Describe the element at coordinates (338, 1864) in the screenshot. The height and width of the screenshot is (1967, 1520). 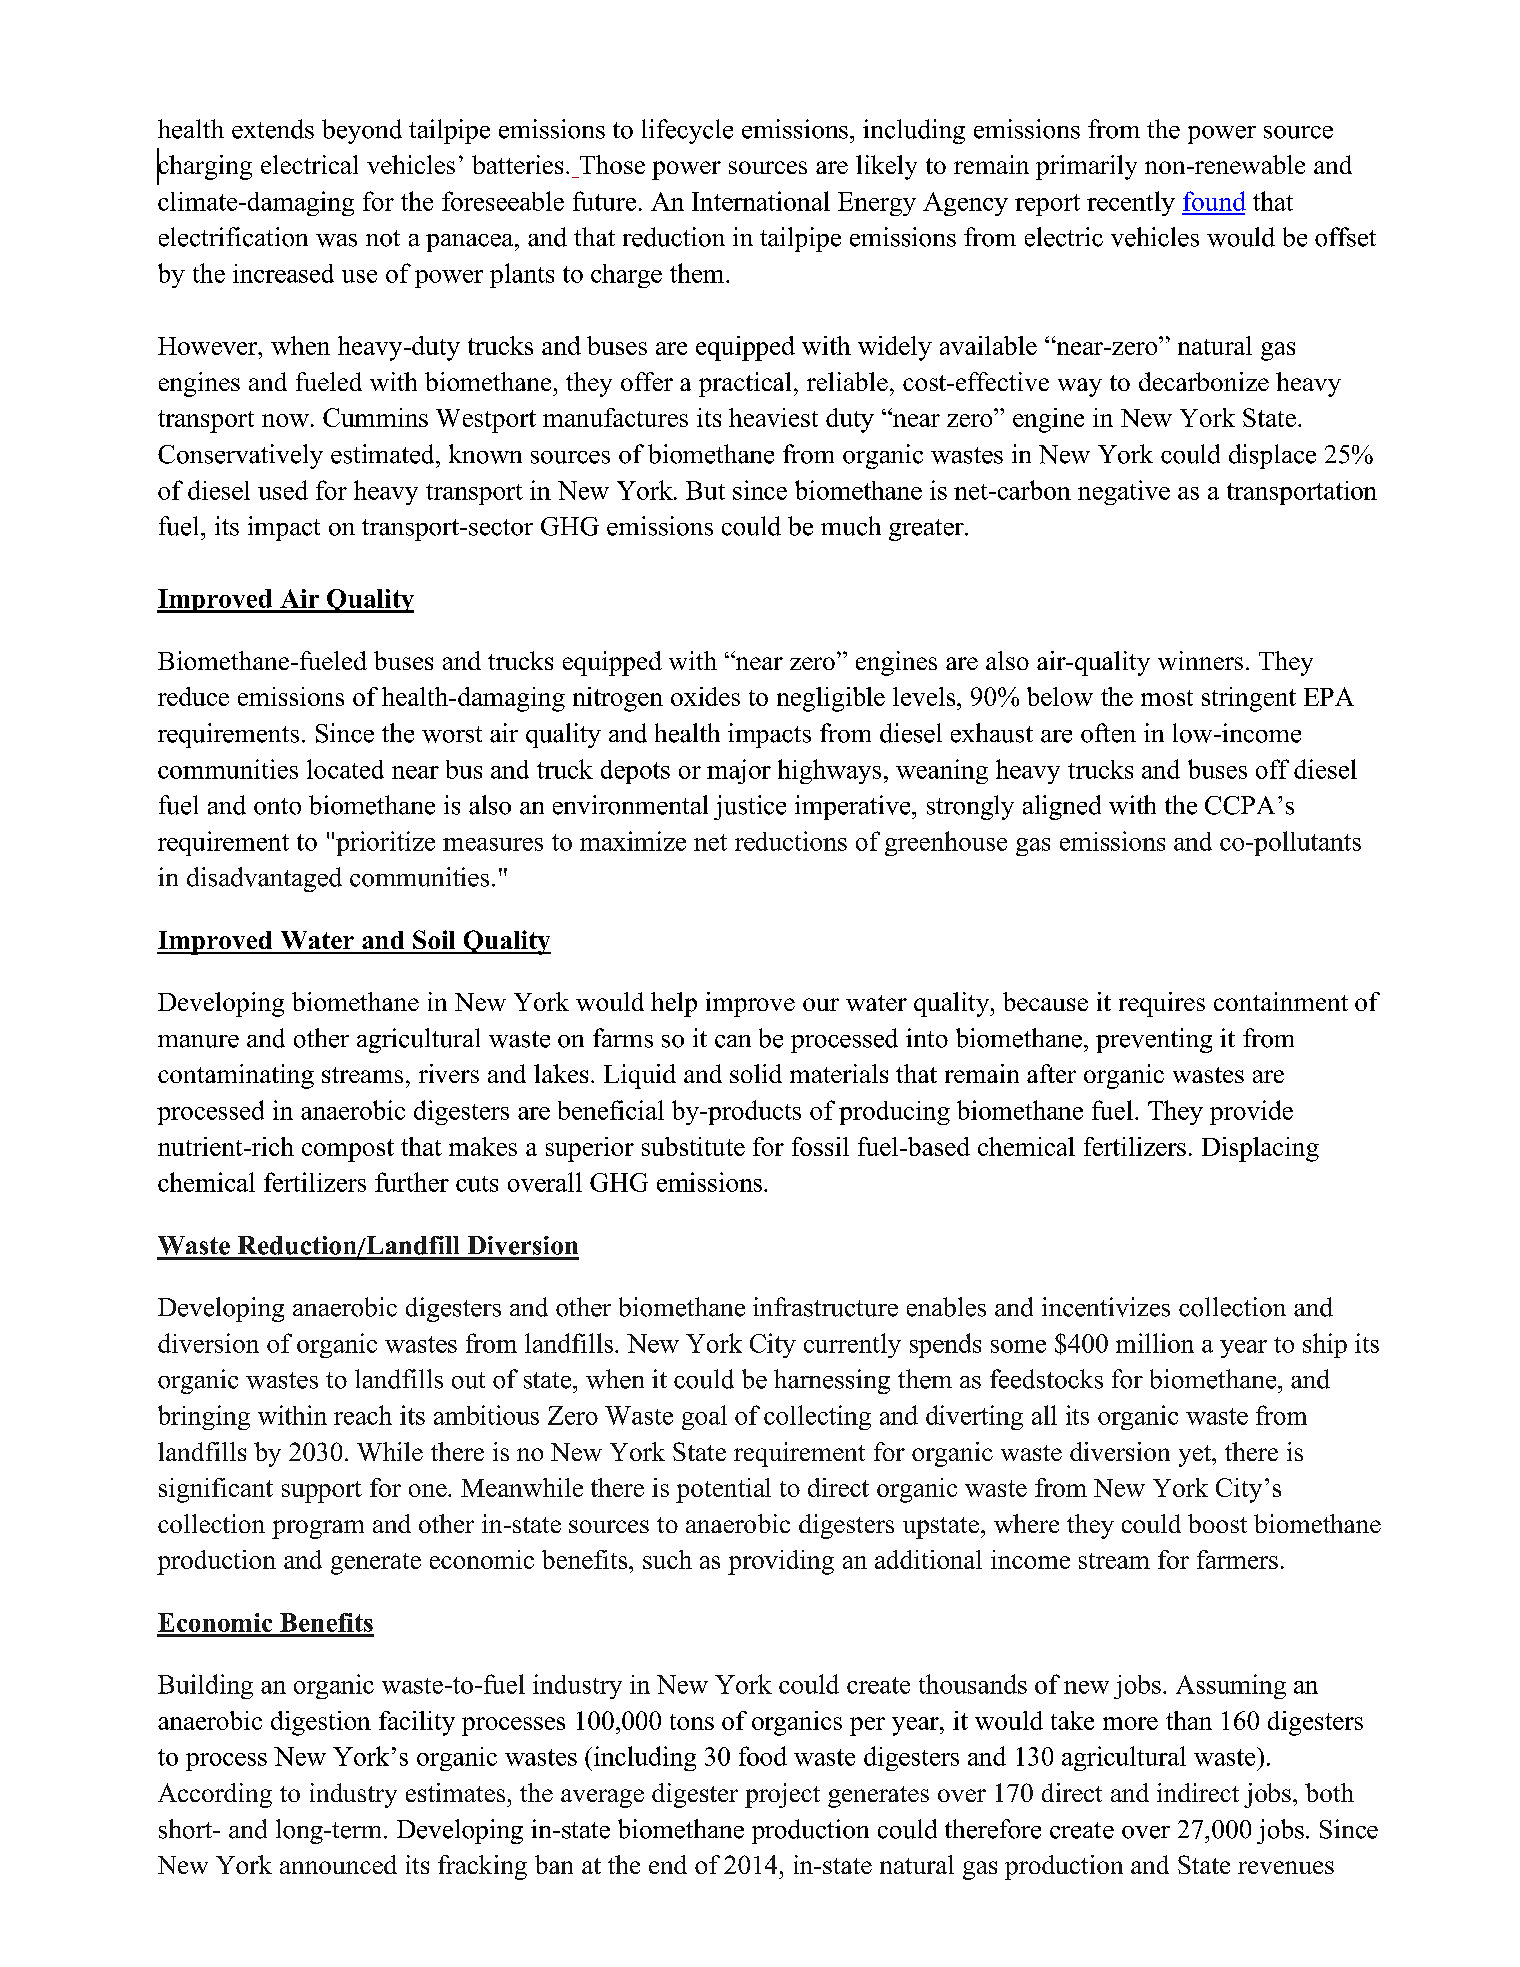
I see `announced` at that location.
